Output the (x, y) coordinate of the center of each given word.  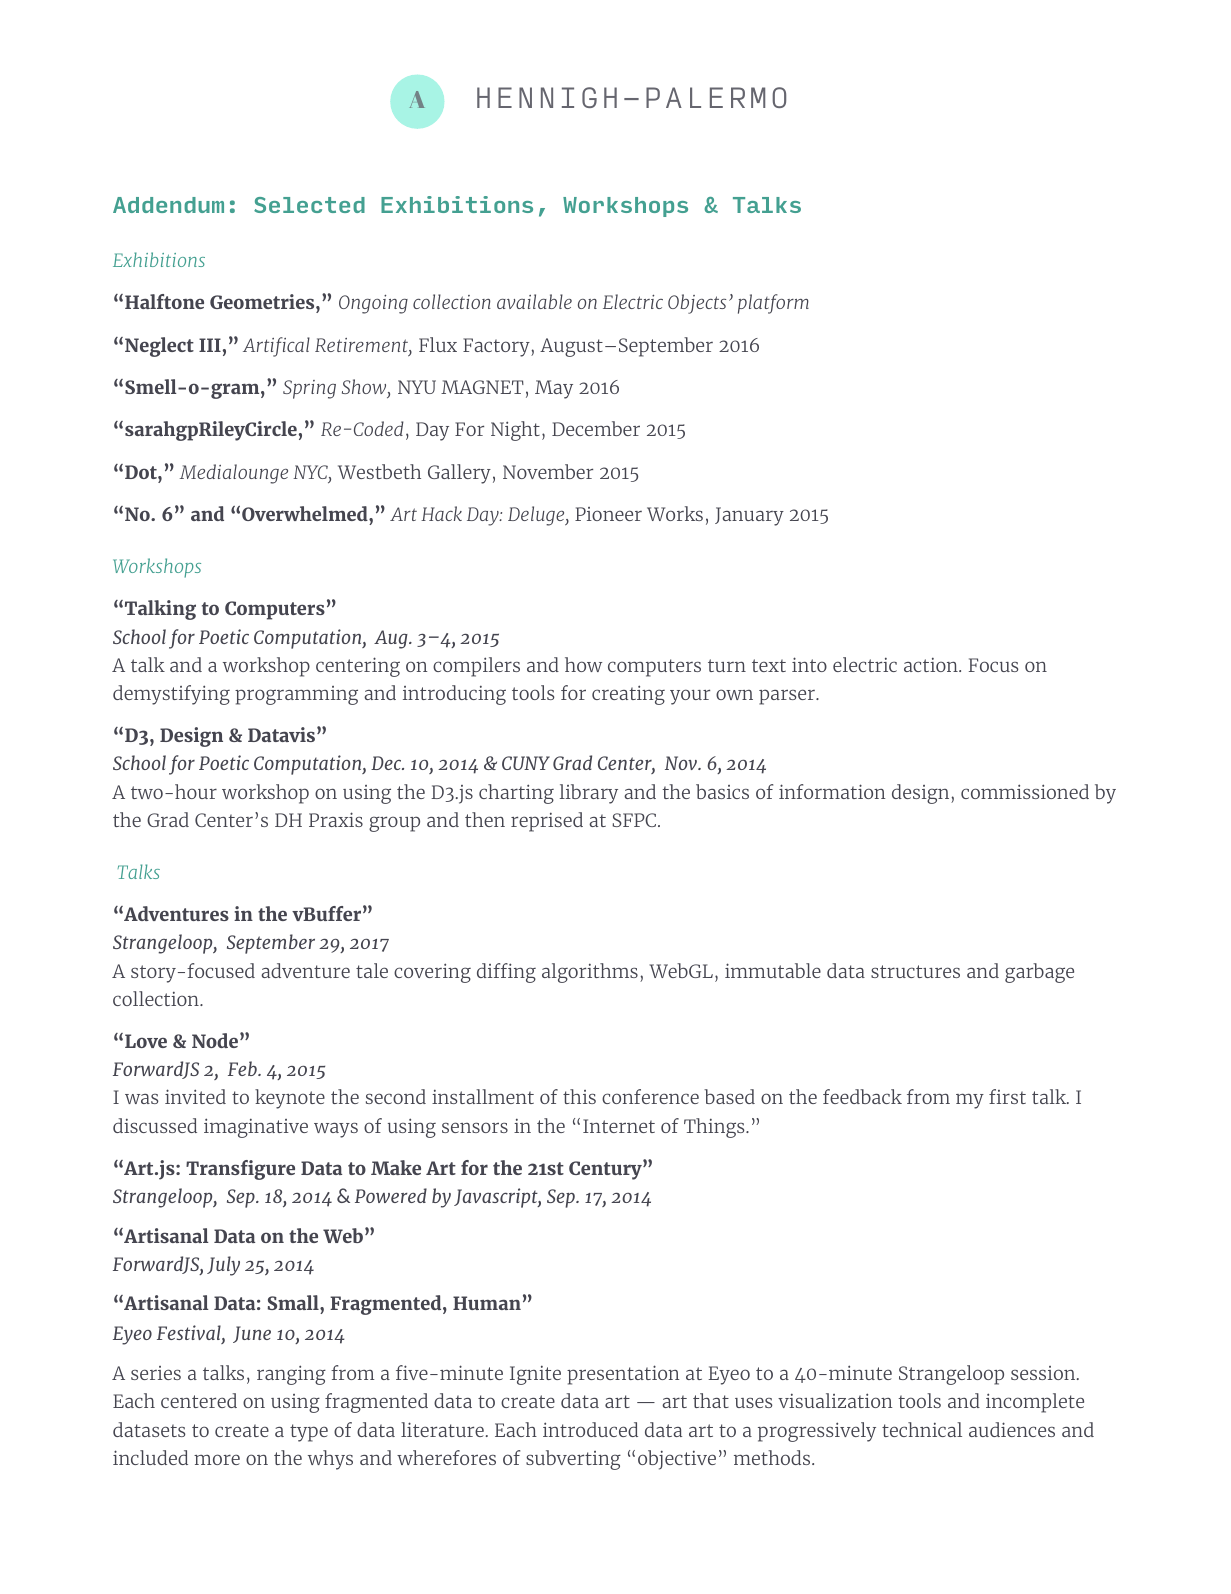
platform (773, 304)
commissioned (1025, 791)
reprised (547, 822)
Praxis (336, 819)
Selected (309, 205)
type (309, 1433)
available (534, 301)
